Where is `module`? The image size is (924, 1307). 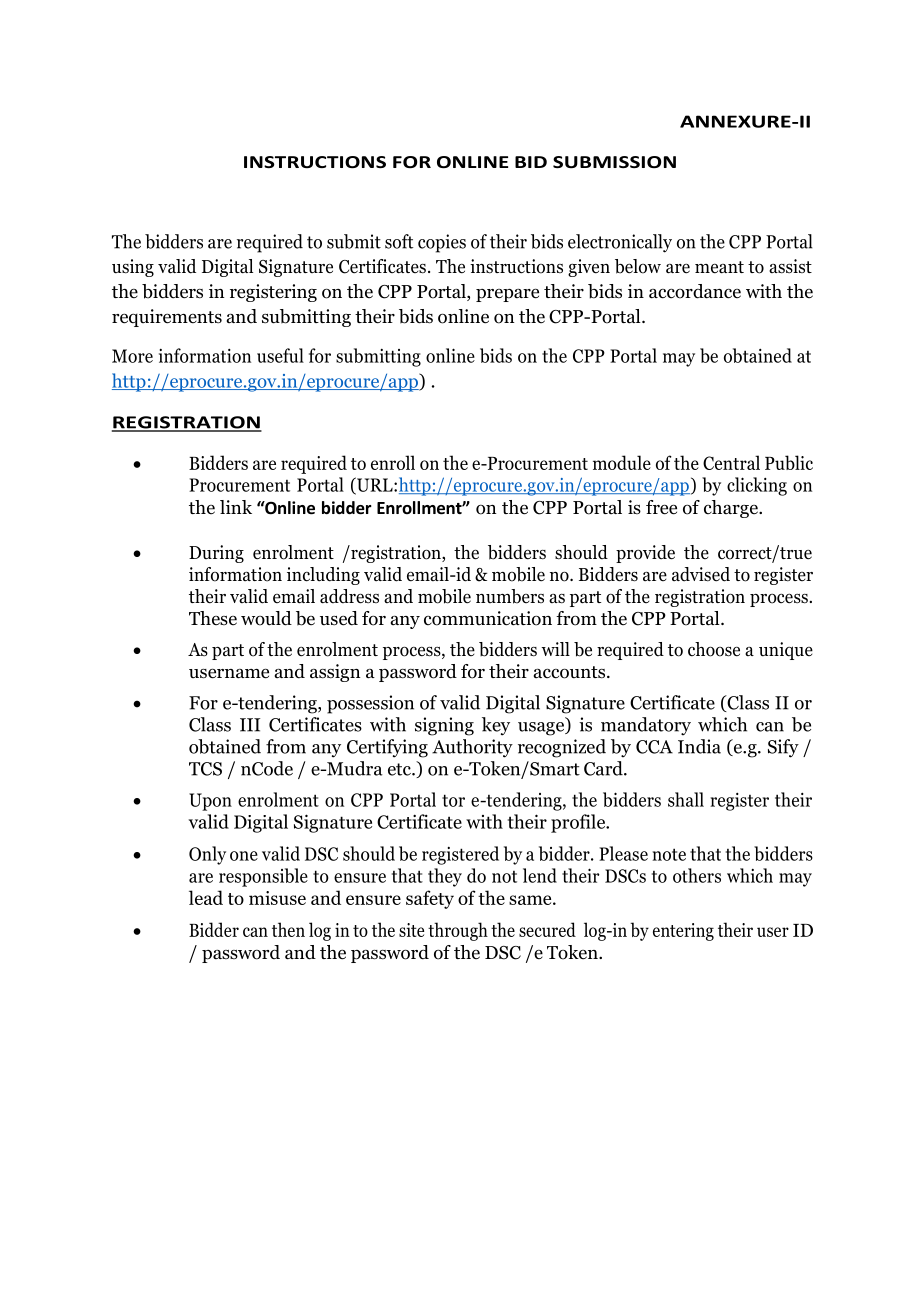
module is located at coordinates (622, 462).
